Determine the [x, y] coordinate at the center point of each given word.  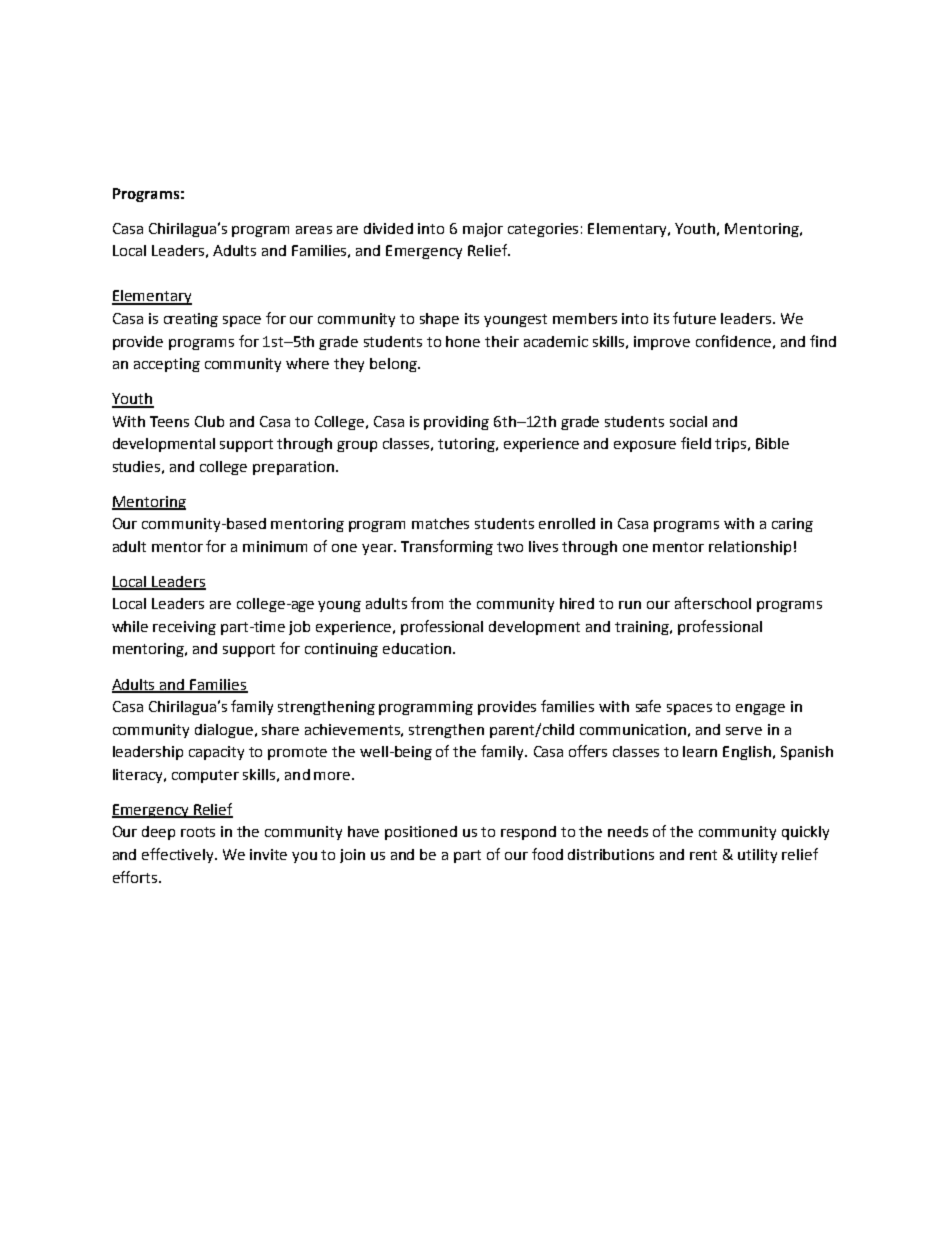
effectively [179, 855]
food [547, 854]
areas [314, 230]
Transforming [447, 547]
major [483, 230]
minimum [275, 546]
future [694, 318]
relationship [750, 548]
